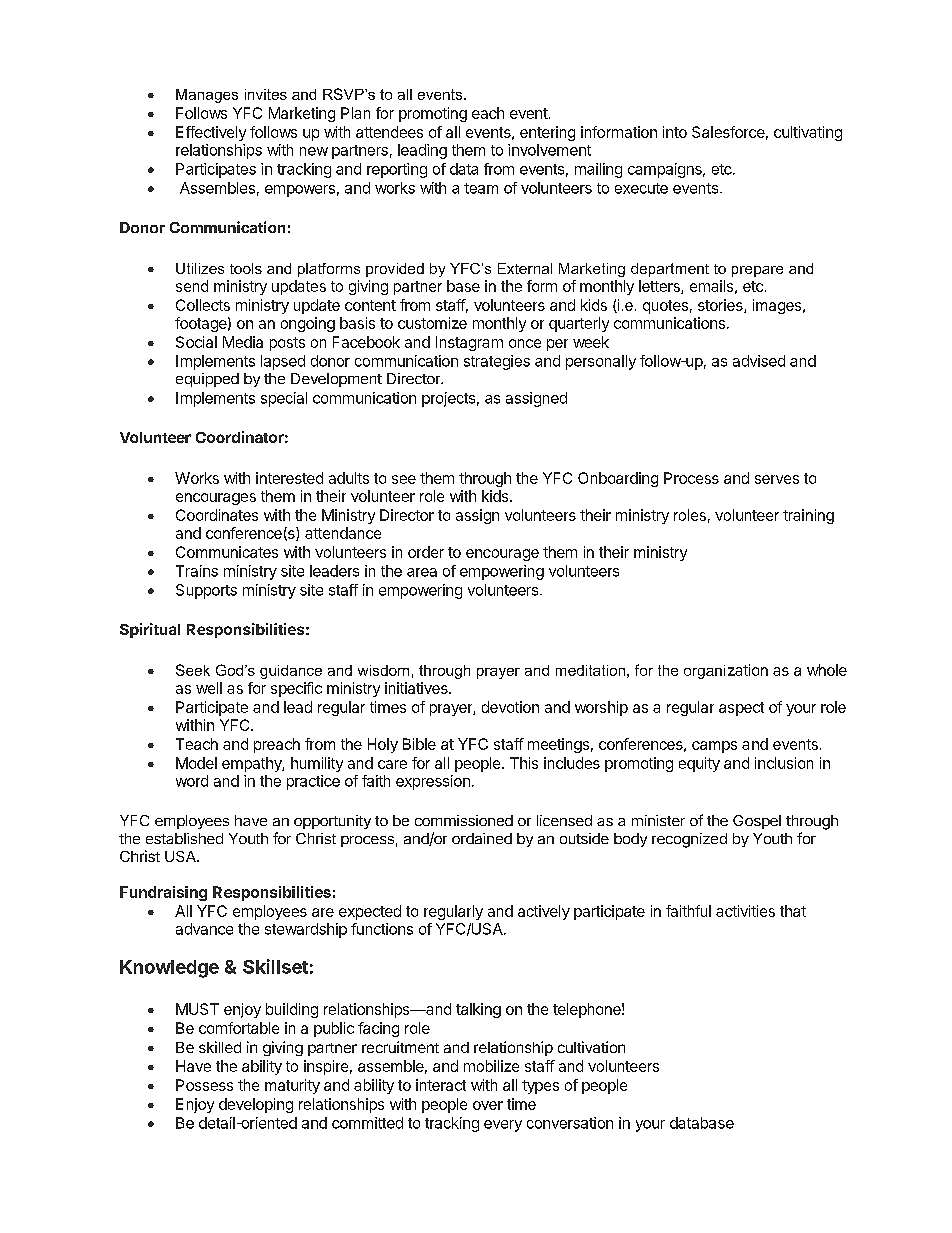 Image resolution: width=952 pixels, height=1233 pixels. I want to click on strategies, so click(497, 362).
